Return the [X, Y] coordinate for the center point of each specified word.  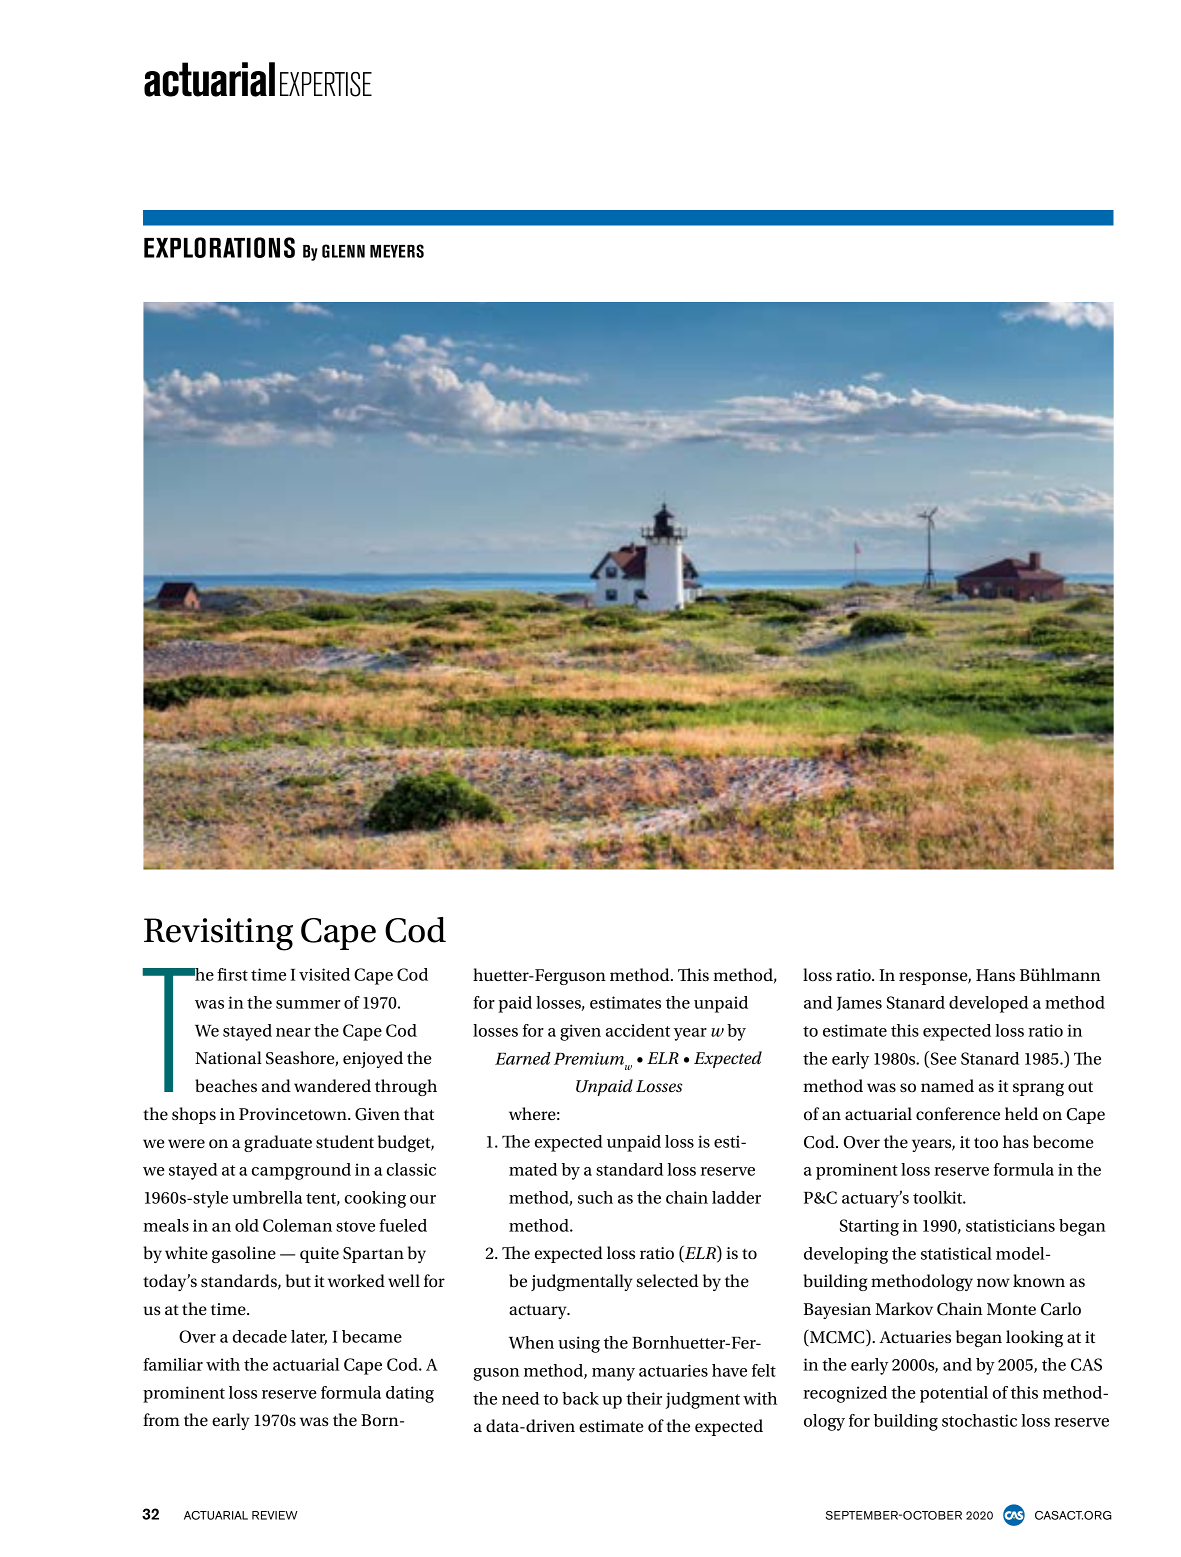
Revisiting [218, 934]
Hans [995, 975]
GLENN [343, 251]
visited [324, 974]
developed [988, 1004]
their [644, 1398]
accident [638, 1030]
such [595, 1197]
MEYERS [397, 251]
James [859, 1004]
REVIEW [274, 1515]
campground [301, 1171]
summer [308, 1004]
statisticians [1010, 1225]
